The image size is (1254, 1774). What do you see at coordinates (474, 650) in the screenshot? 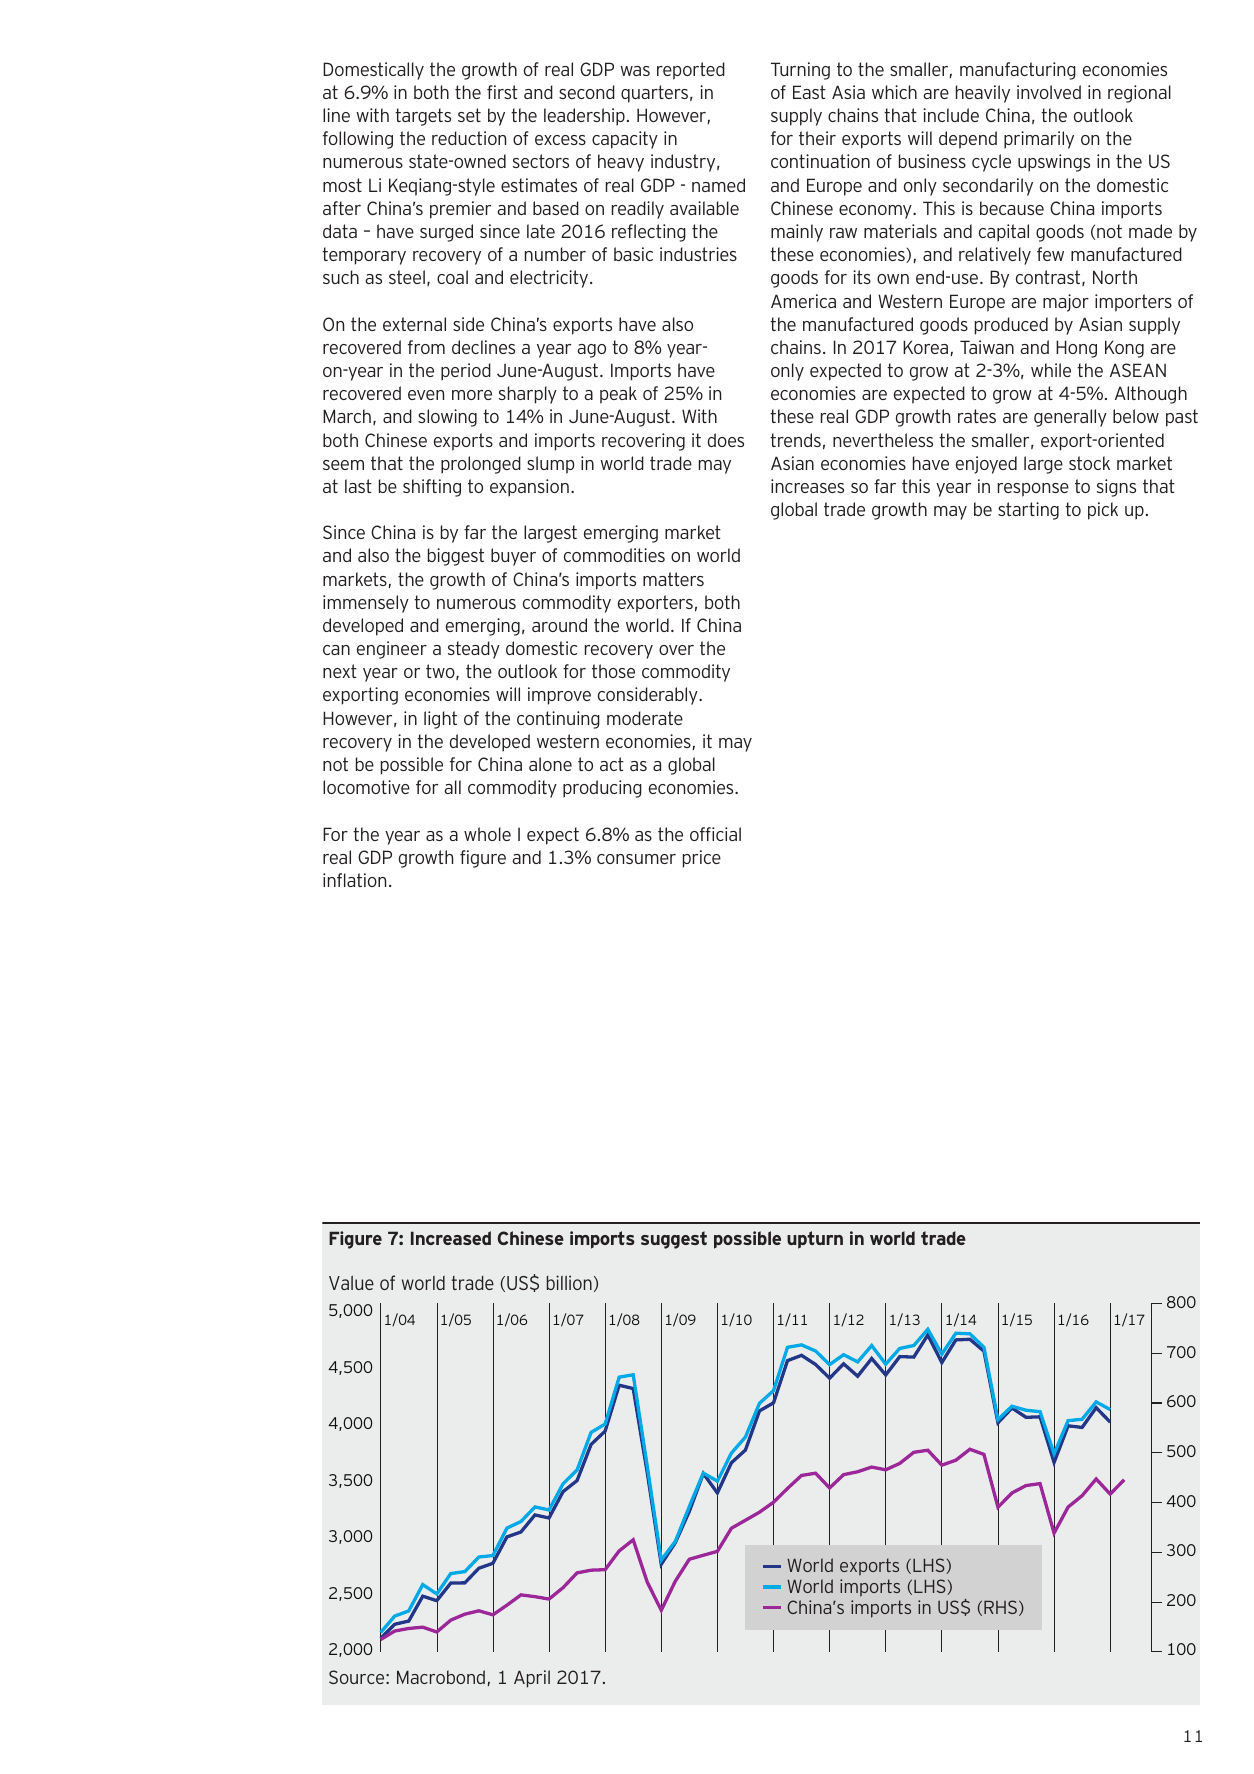
I see `steady` at bounding box center [474, 650].
